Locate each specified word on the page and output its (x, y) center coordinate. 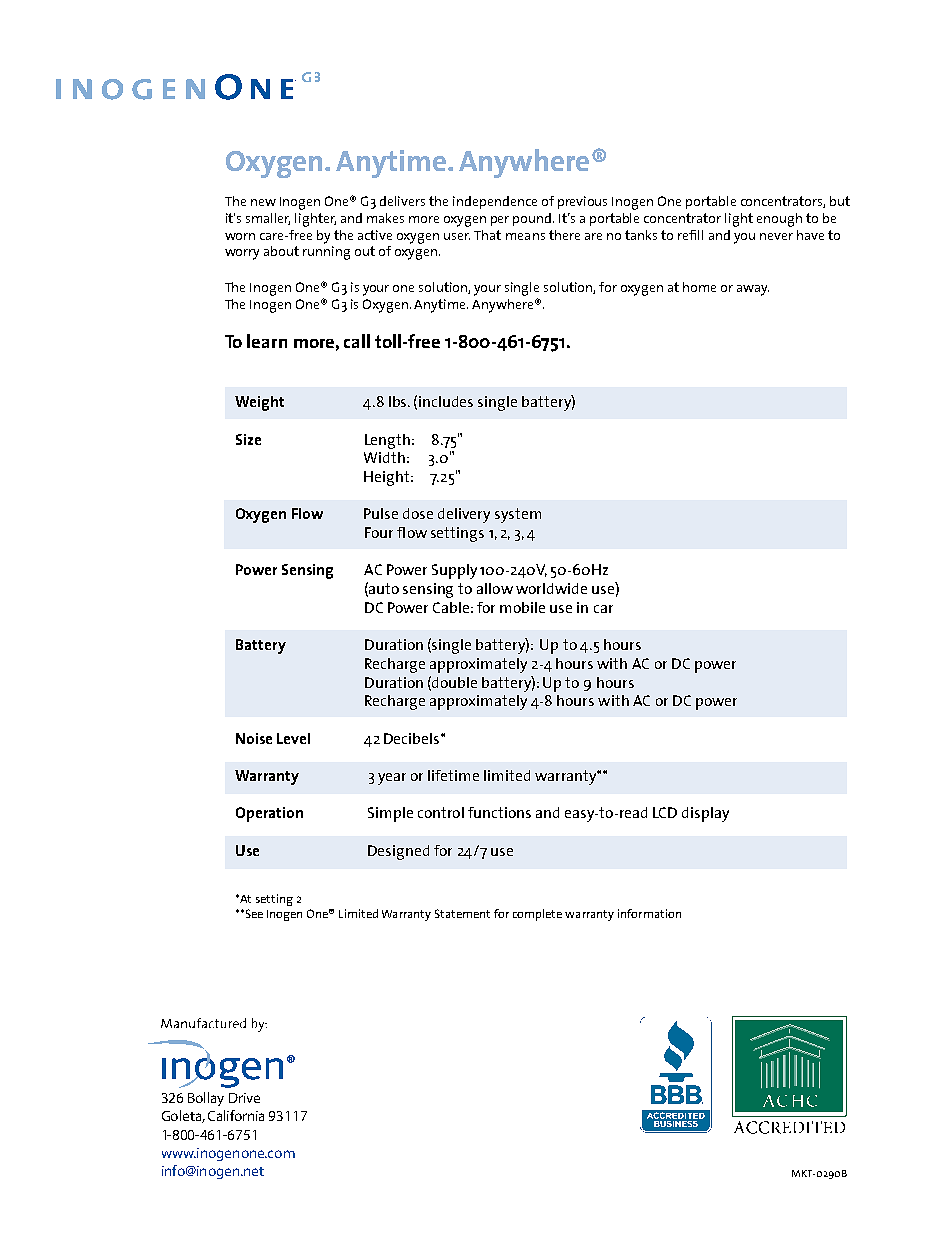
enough (779, 220)
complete (537, 915)
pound (533, 219)
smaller (268, 219)
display (705, 814)
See (253, 913)
